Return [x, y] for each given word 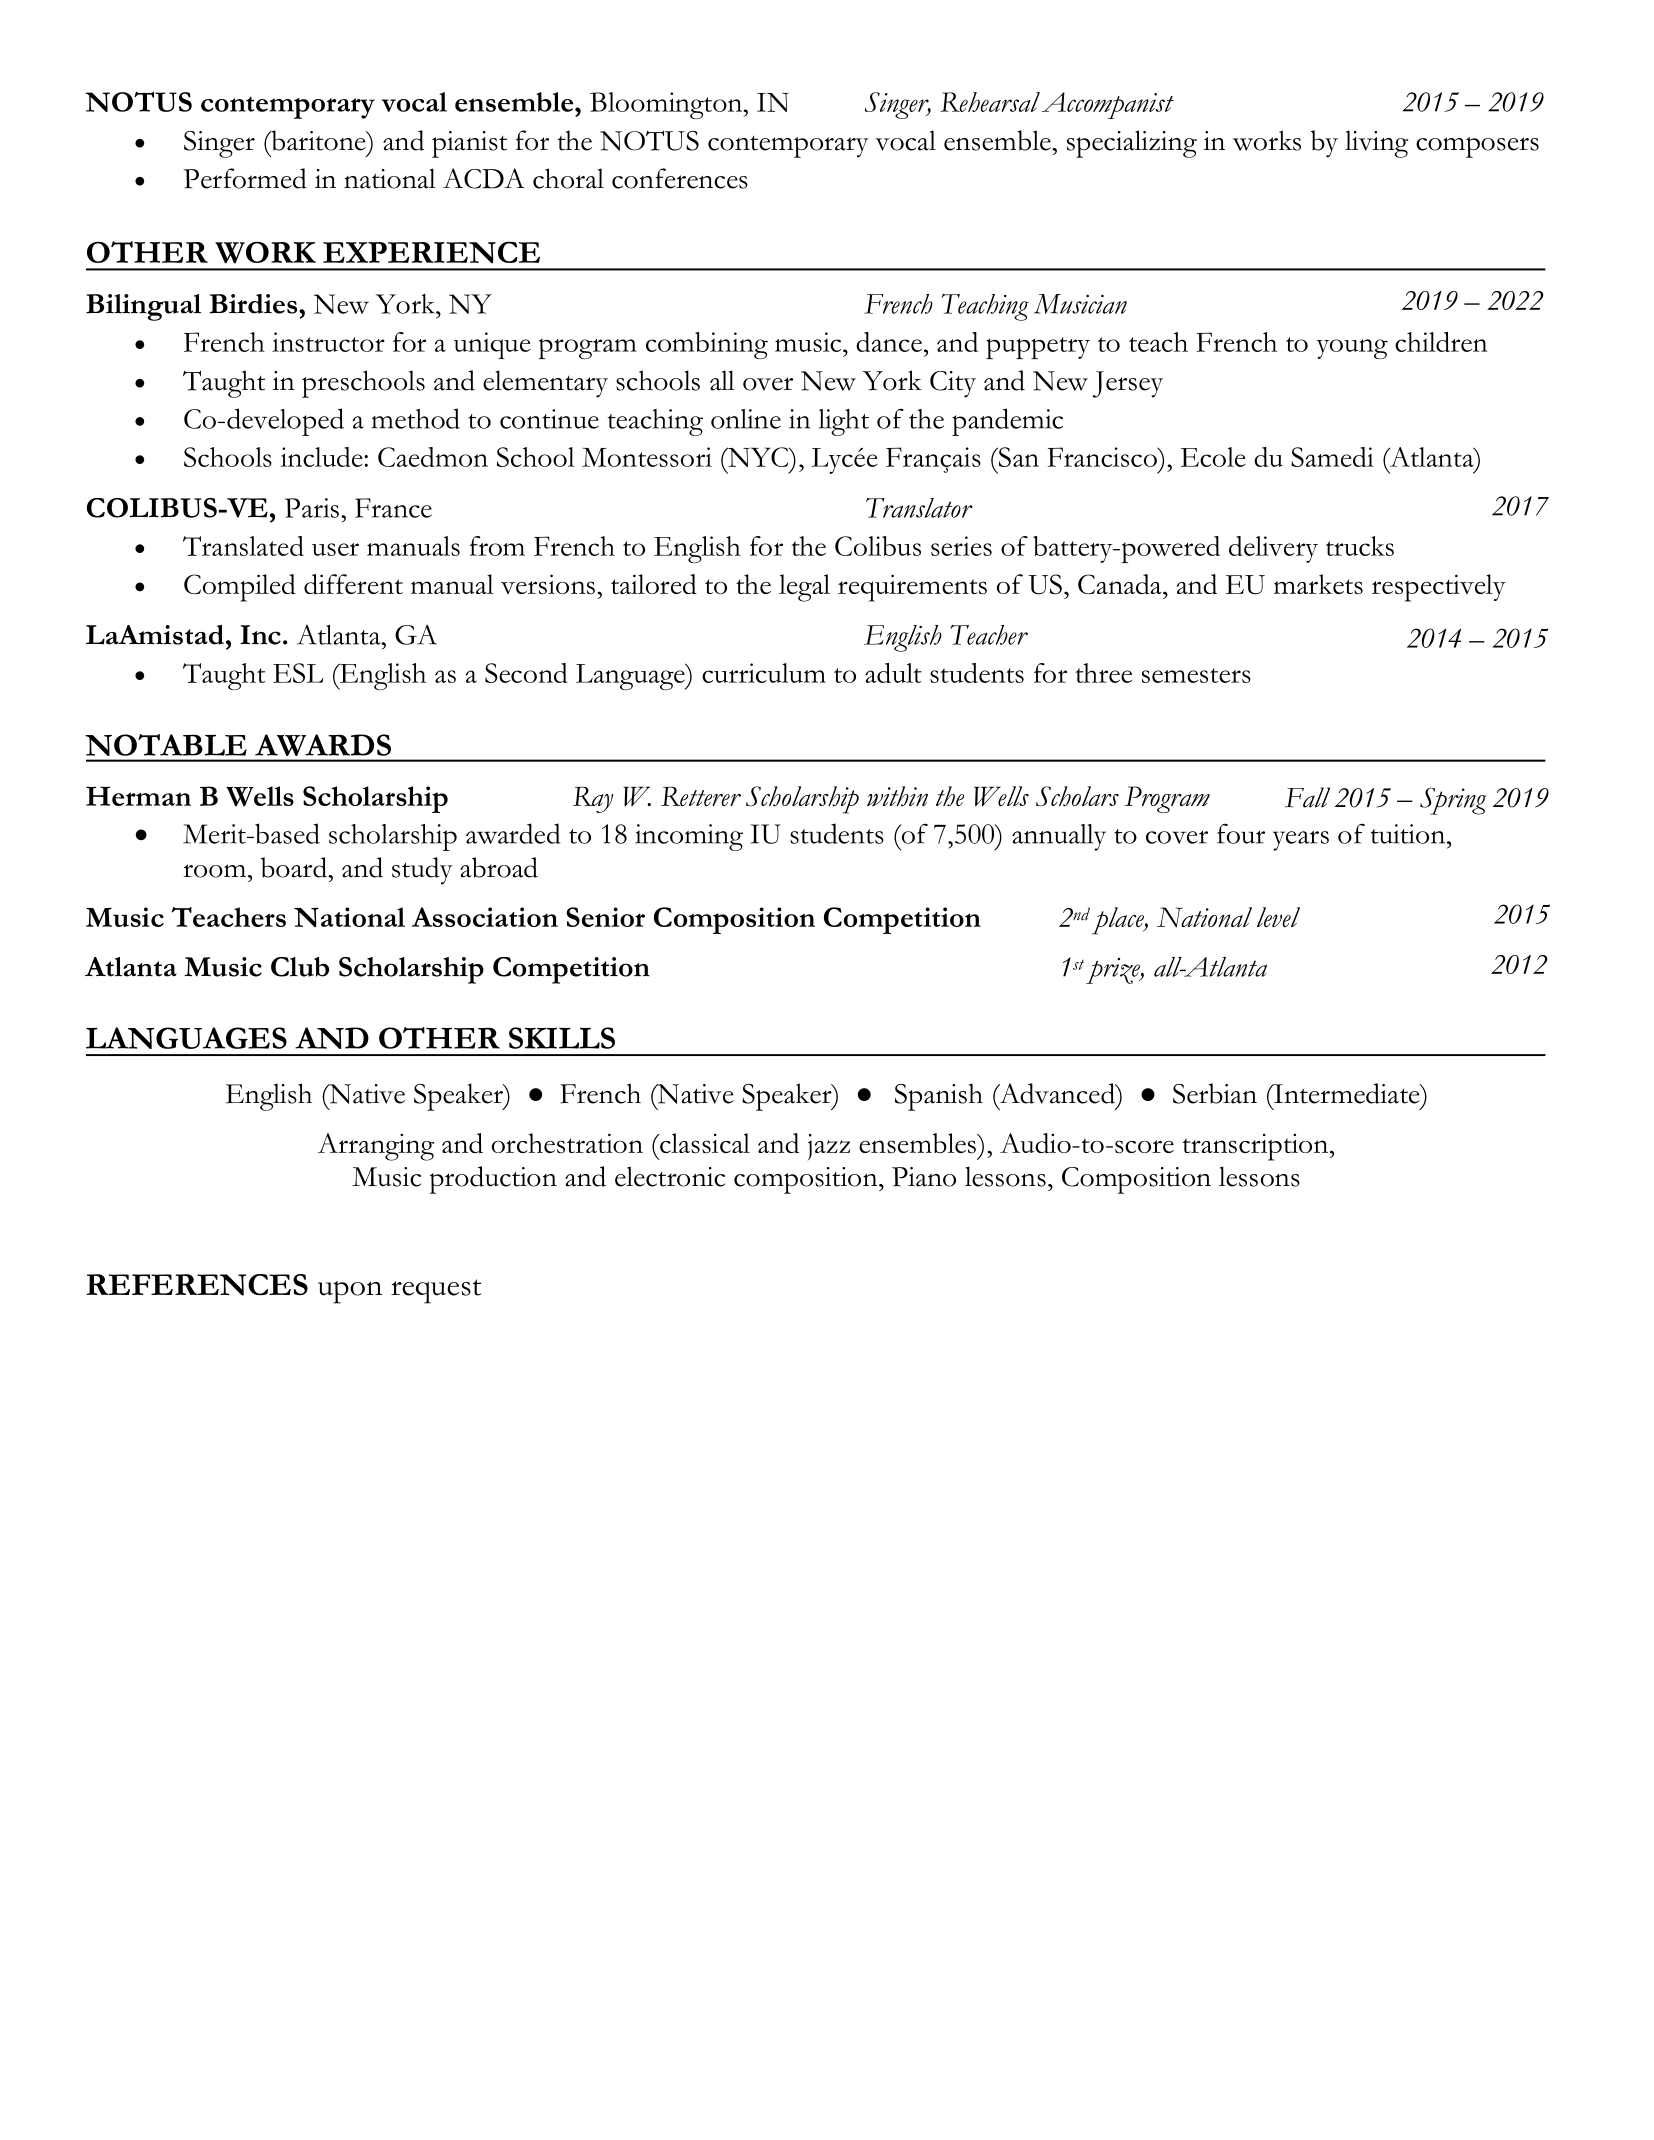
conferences [680, 178]
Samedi [1332, 457]
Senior [605, 917]
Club [300, 967]
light [844, 422]
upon [350, 1292]
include [322, 457]
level [1278, 917]
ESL [298, 673]
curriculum [764, 673]
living [1376, 144]
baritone [318, 140]
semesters [1196, 675]
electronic [670, 1176]
